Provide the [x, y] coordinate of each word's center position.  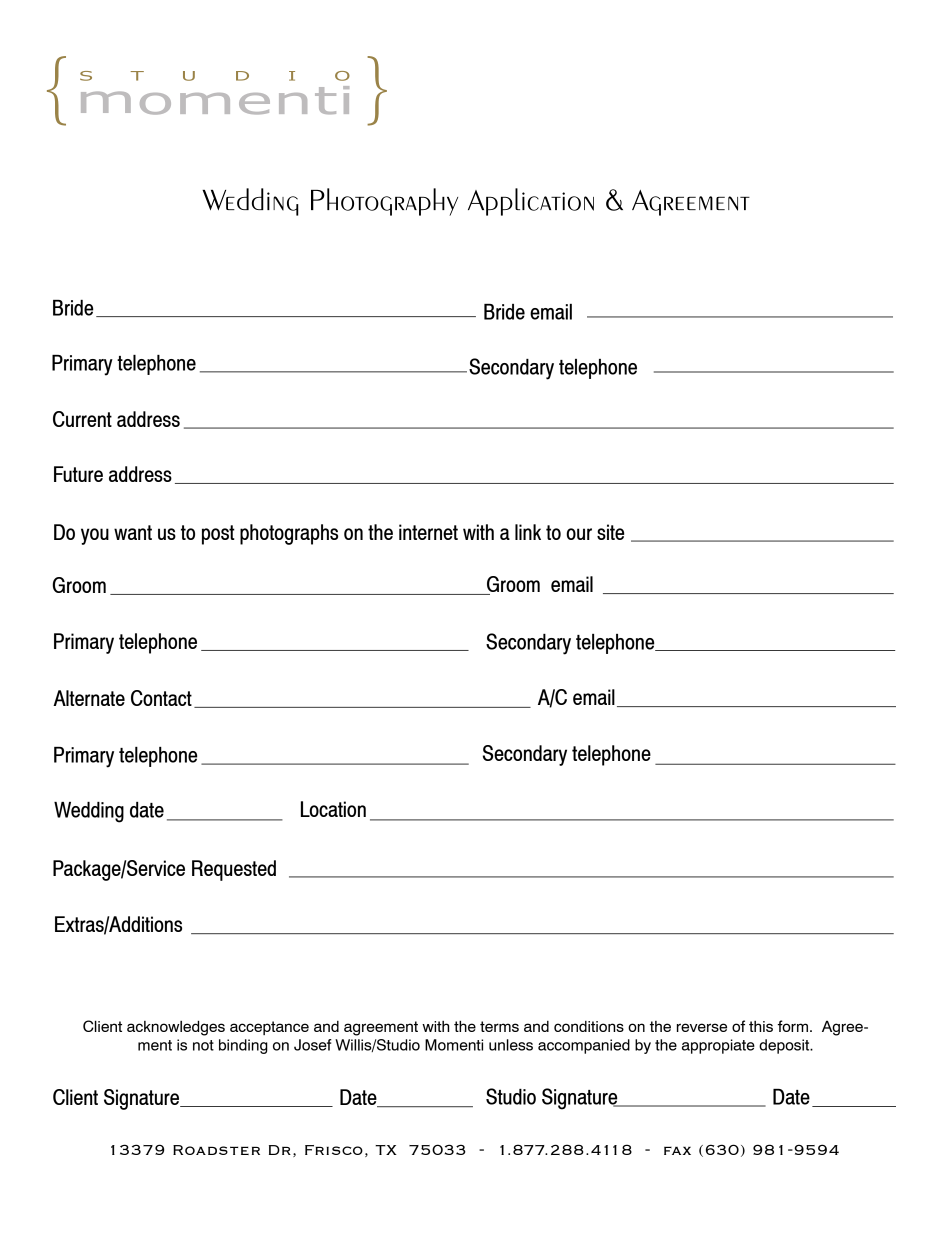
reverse [702, 1027]
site [610, 532]
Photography [384, 202]
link [528, 532]
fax [677, 1150]
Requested [234, 870]
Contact [161, 698]
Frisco [334, 1150]
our [579, 534]
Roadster [216, 1150]
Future [78, 474]
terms [499, 1026]
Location [333, 809]
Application [531, 202]
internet [428, 532]
